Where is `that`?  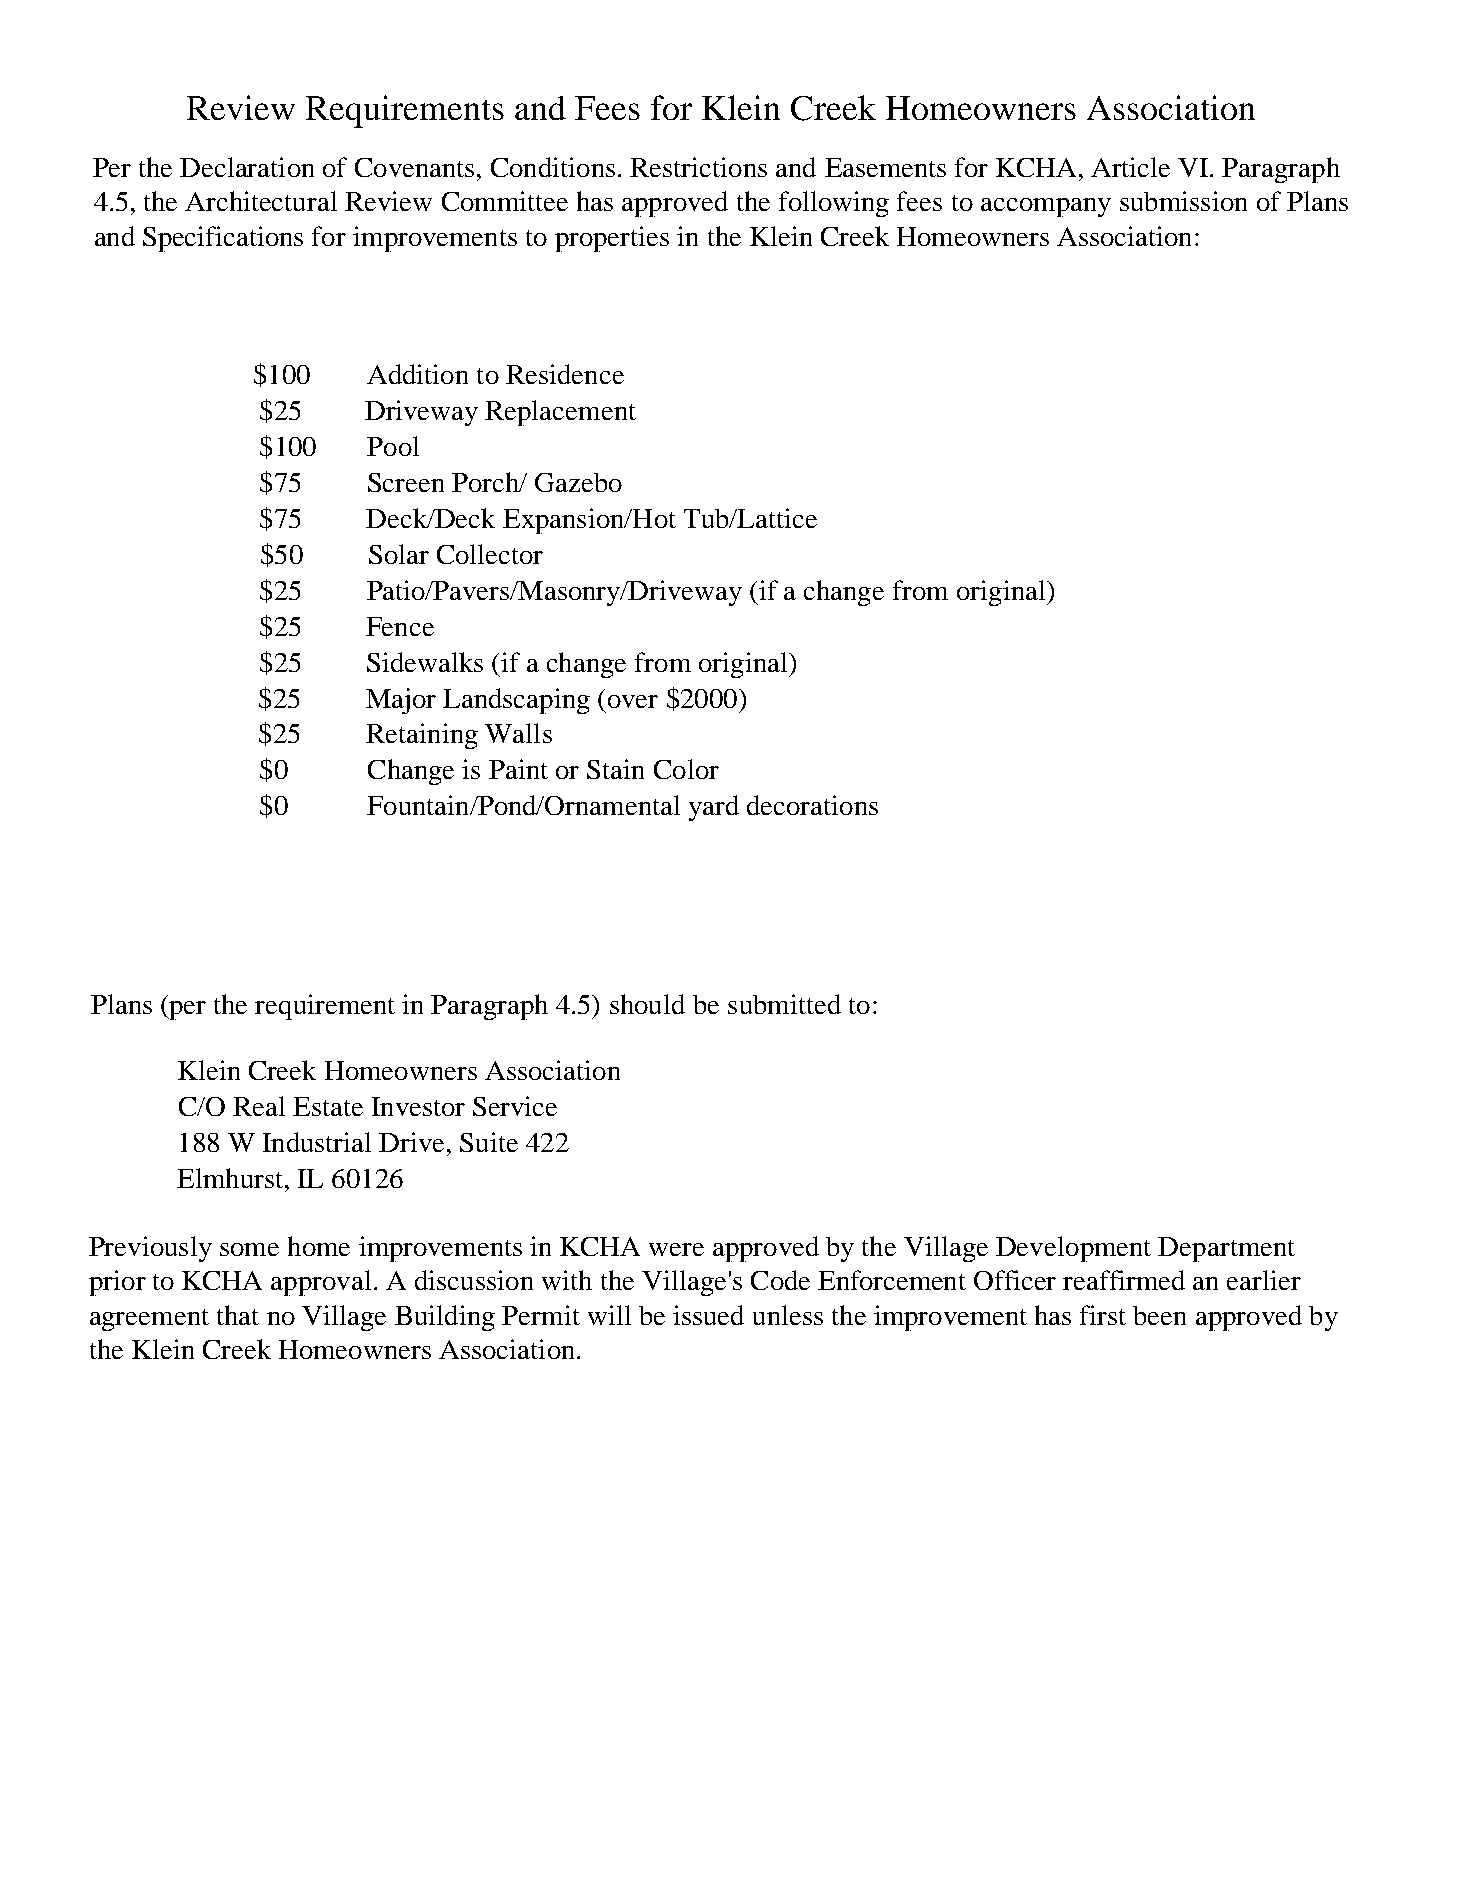
that is located at coordinates (238, 1315).
